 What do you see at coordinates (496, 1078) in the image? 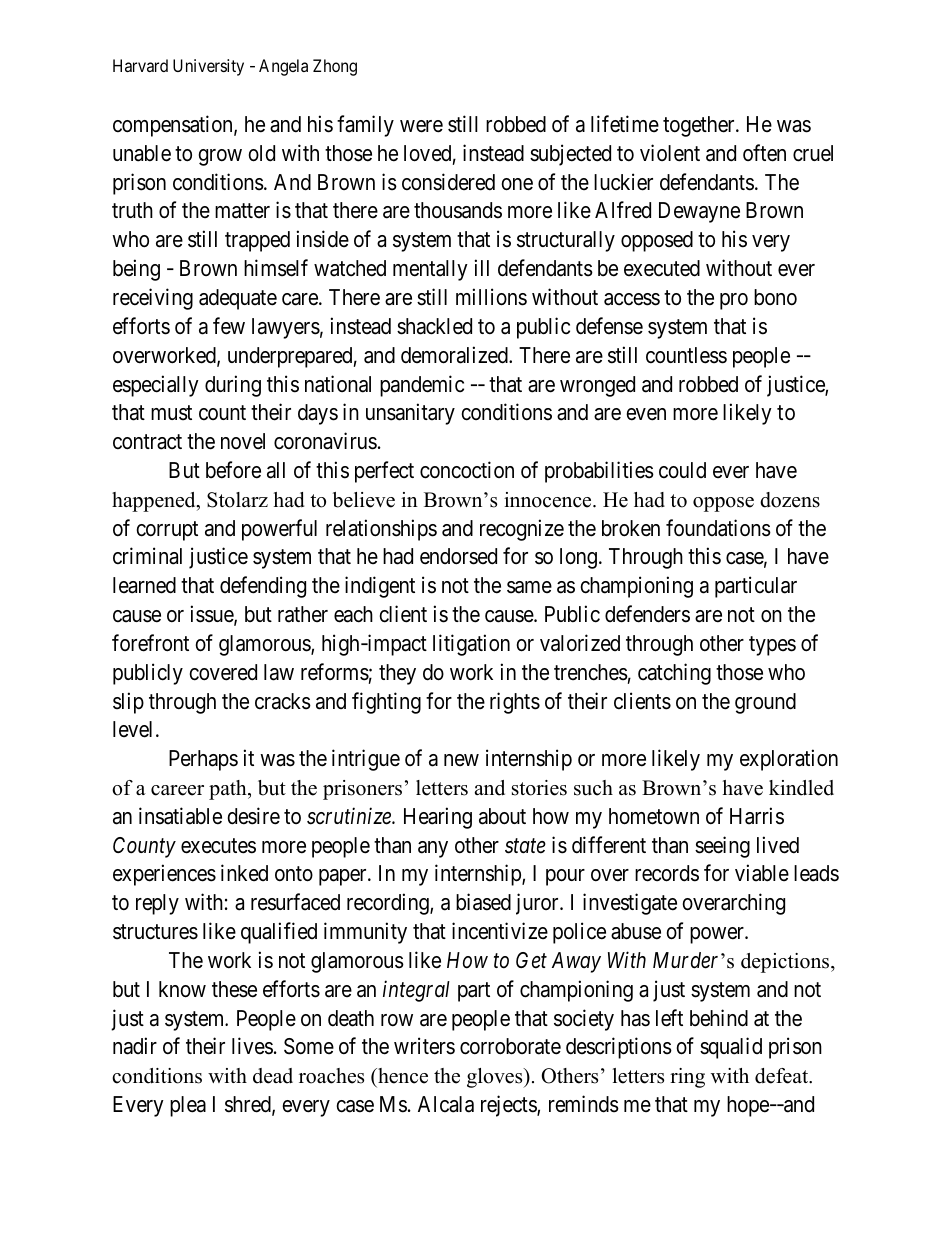
I see `gloves` at bounding box center [496, 1078].
